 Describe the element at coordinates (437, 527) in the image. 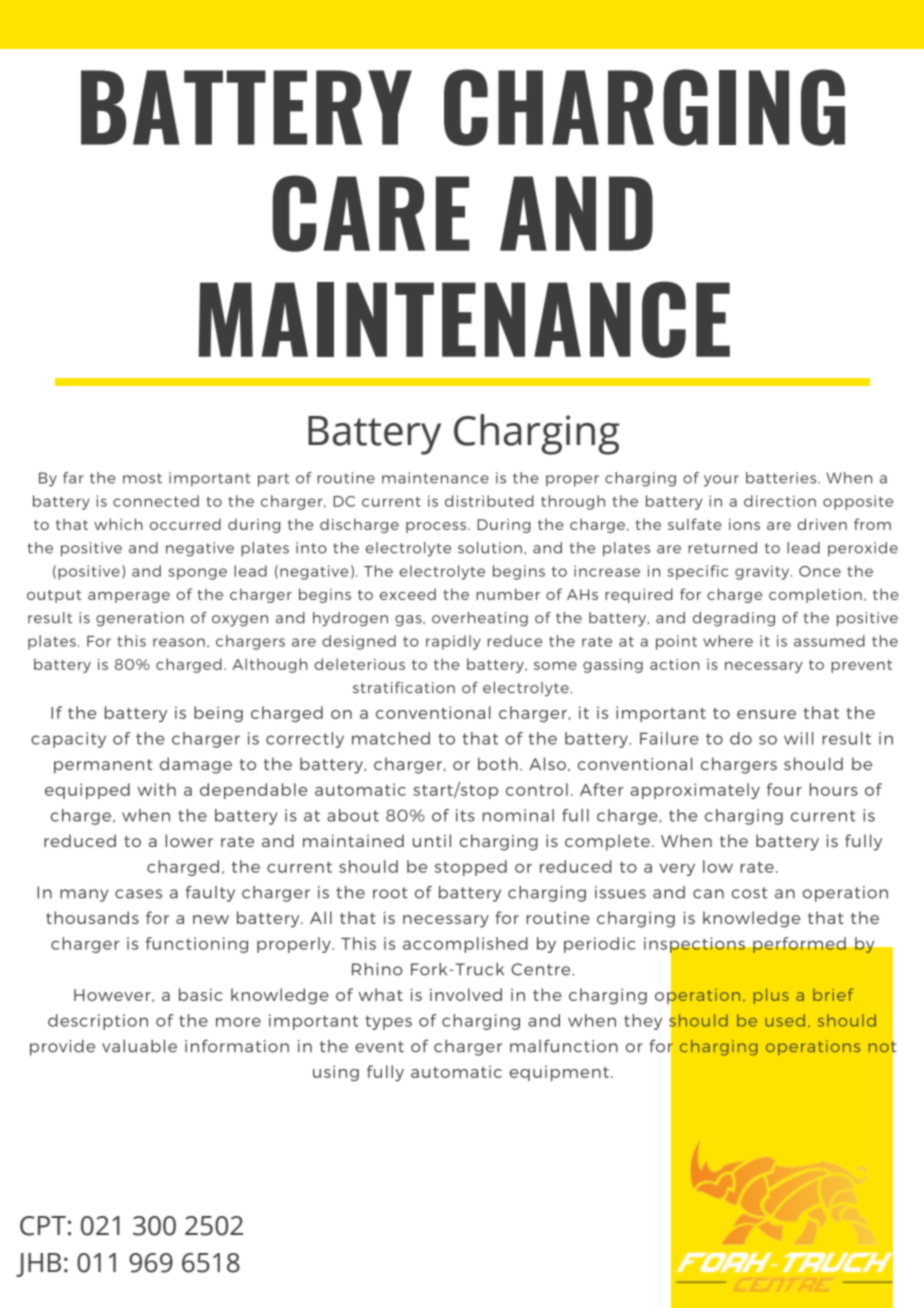

I see `process` at that location.
